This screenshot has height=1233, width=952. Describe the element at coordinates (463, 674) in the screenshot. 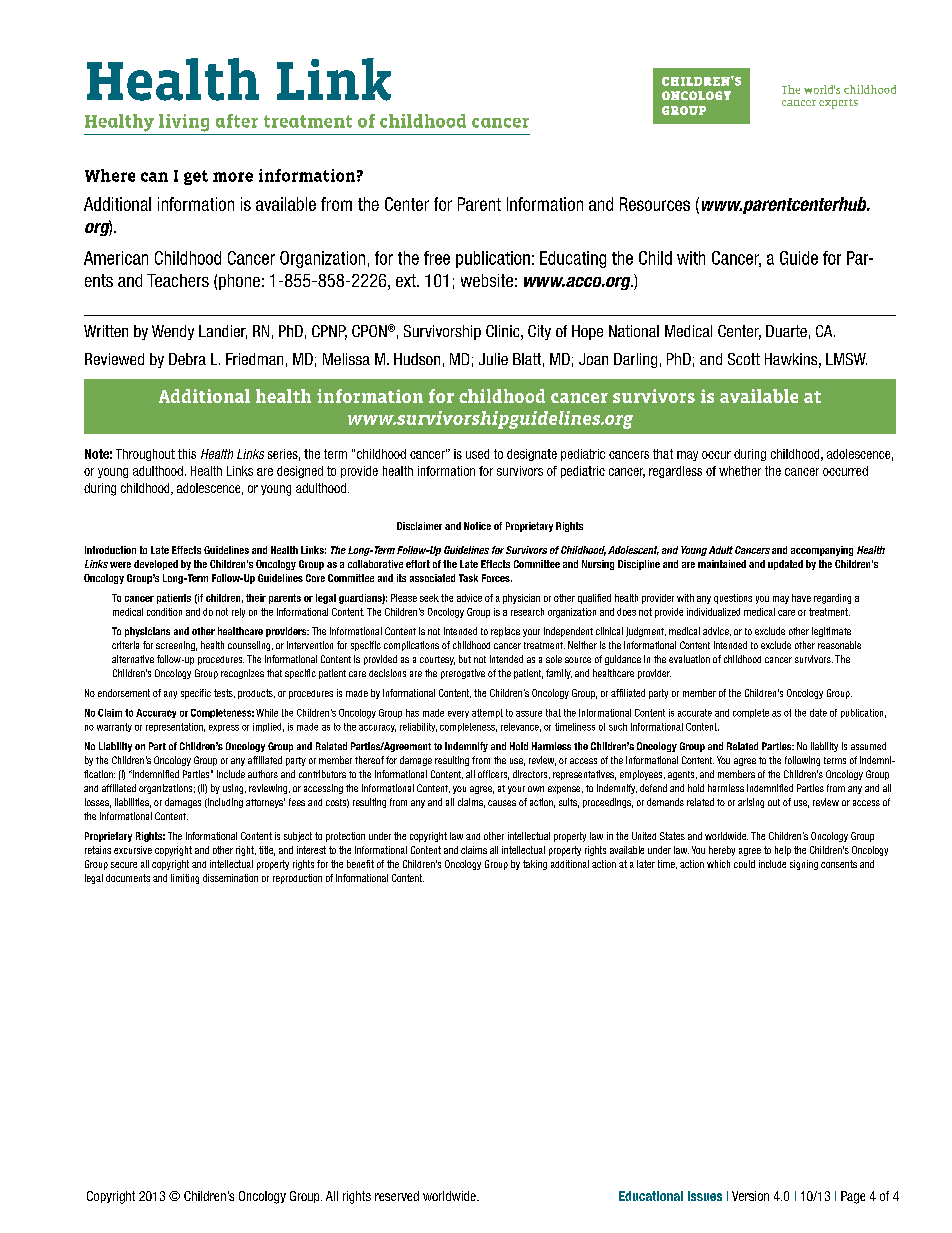

I see `prerogative` at that location.
